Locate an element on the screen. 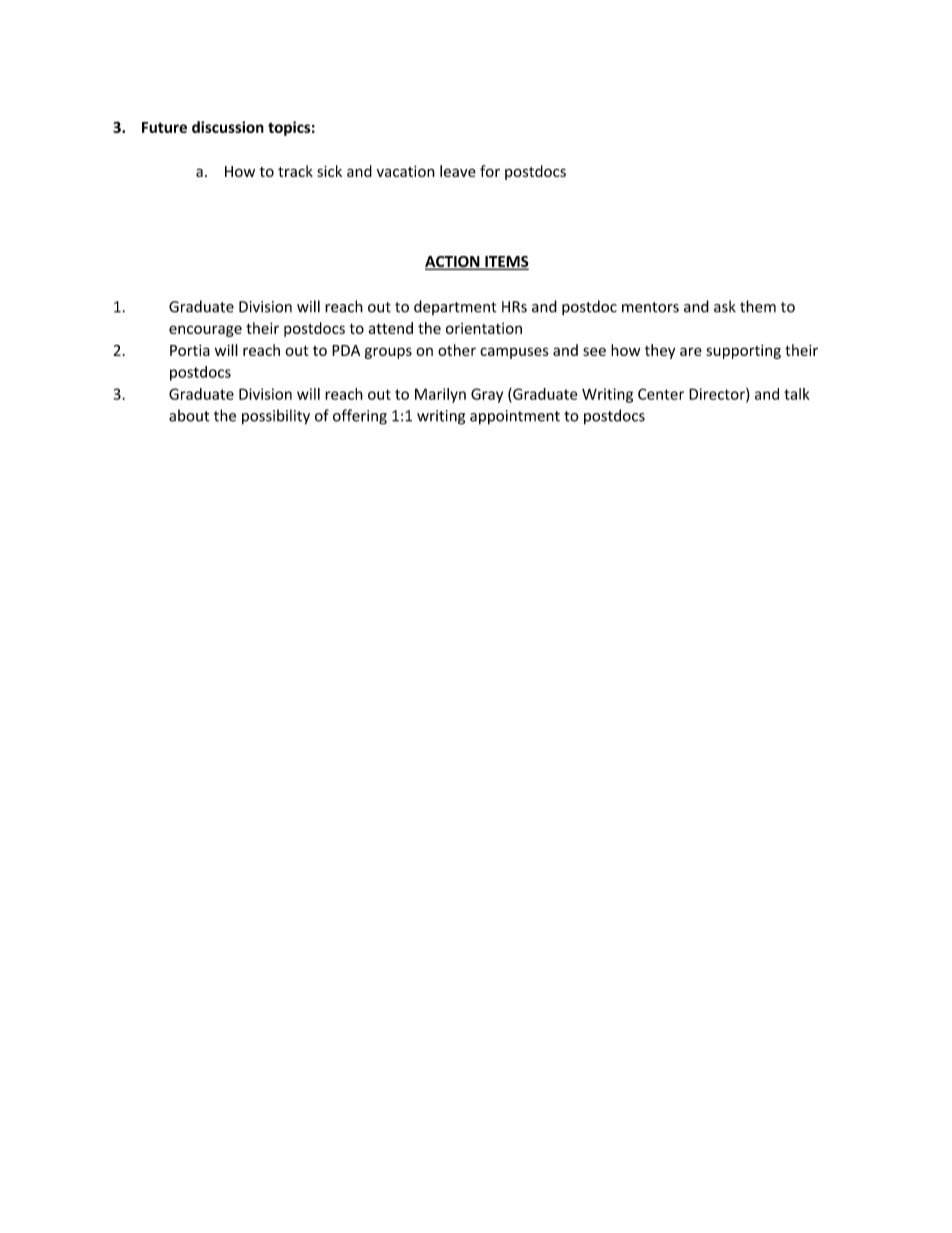  appointment is located at coordinates (515, 417).
